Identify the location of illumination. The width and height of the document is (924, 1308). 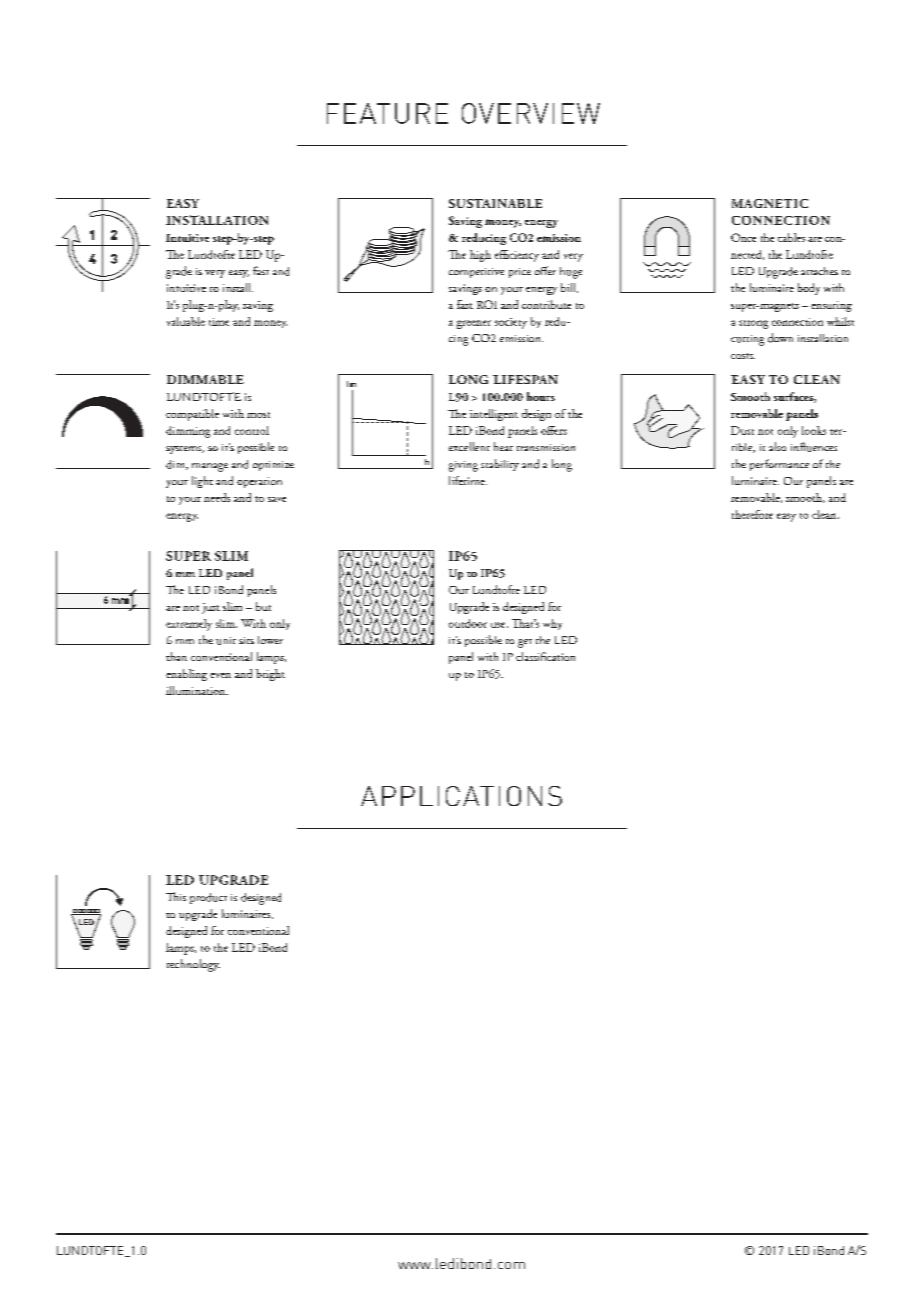
(197, 690).
